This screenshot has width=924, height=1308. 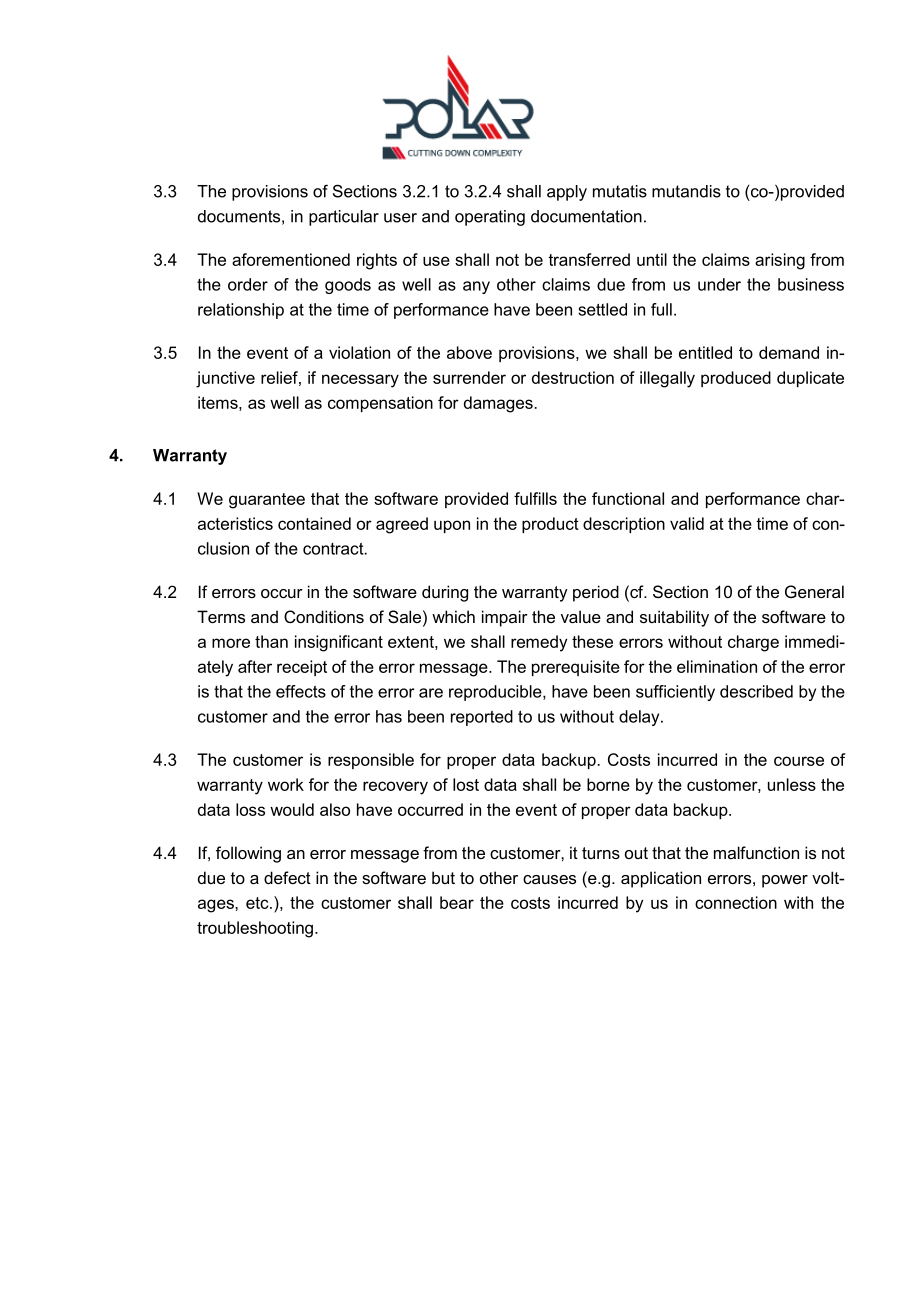 What do you see at coordinates (687, 523) in the screenshot?
I see `valid` at bounding box center [687, 523].
